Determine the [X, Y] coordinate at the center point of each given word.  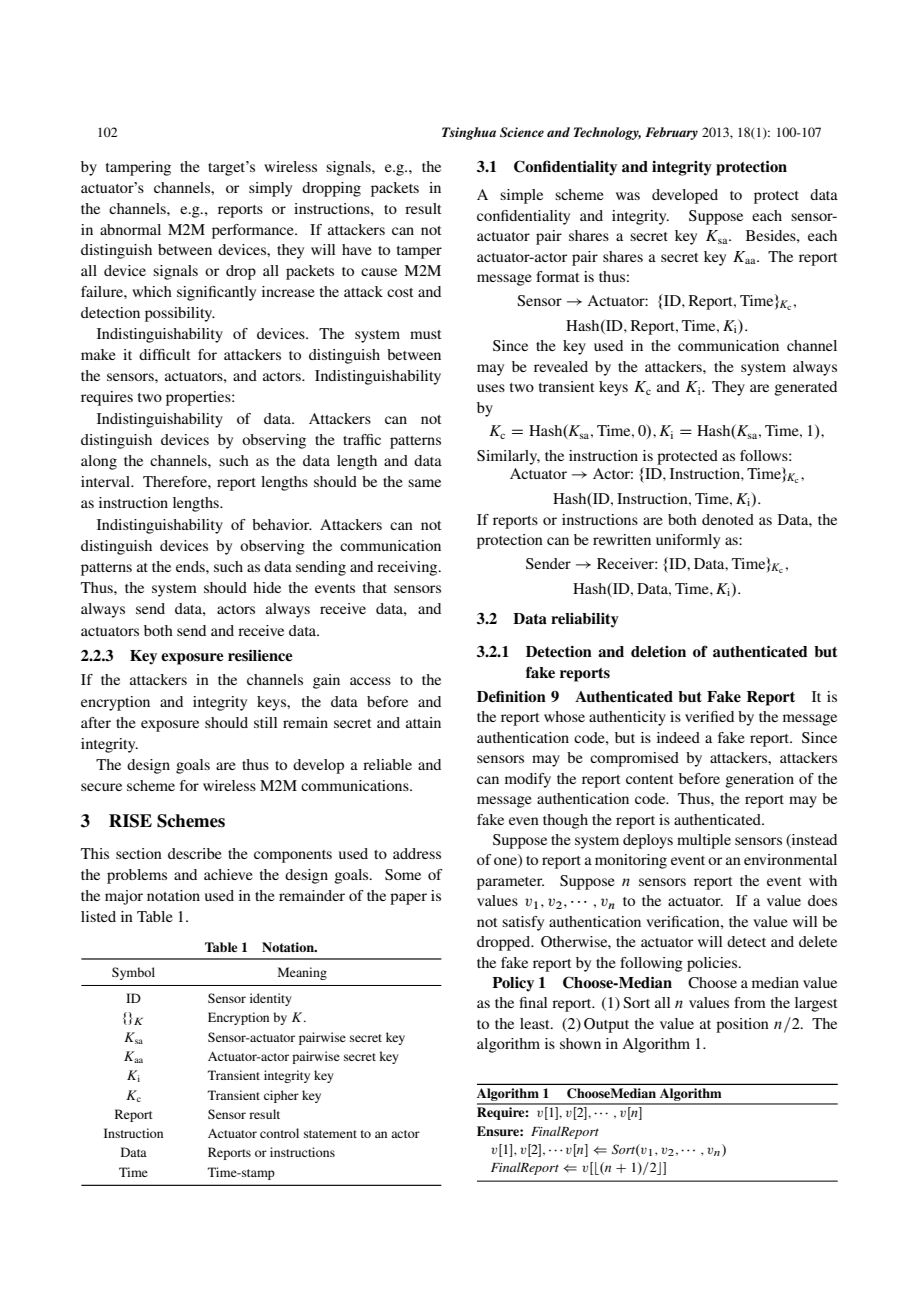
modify [528, 780]
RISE [130, 821]
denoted [728, 519]
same [424, 483]
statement [330, 1134]
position [742, 1025]
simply [270, 189]
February [671, 133]
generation [759, 780]
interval [106, 481]
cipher [281, 1096]
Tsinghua [469, 133]
